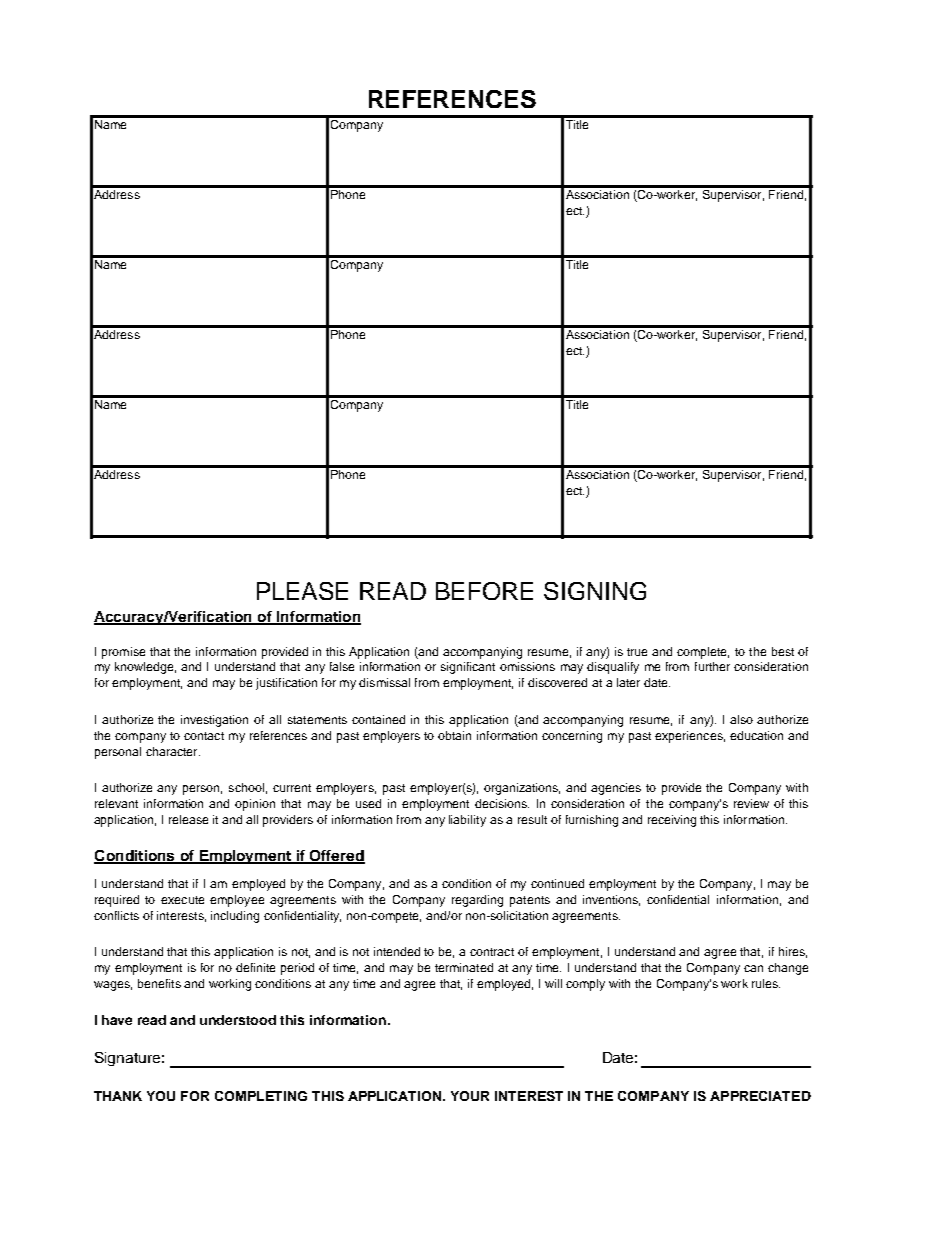 This screenshot has height=1233, width=952. What do you see at coordinates (477, 901) in the screenshot?
I see `regarding` at bounding box center [477, 901].
